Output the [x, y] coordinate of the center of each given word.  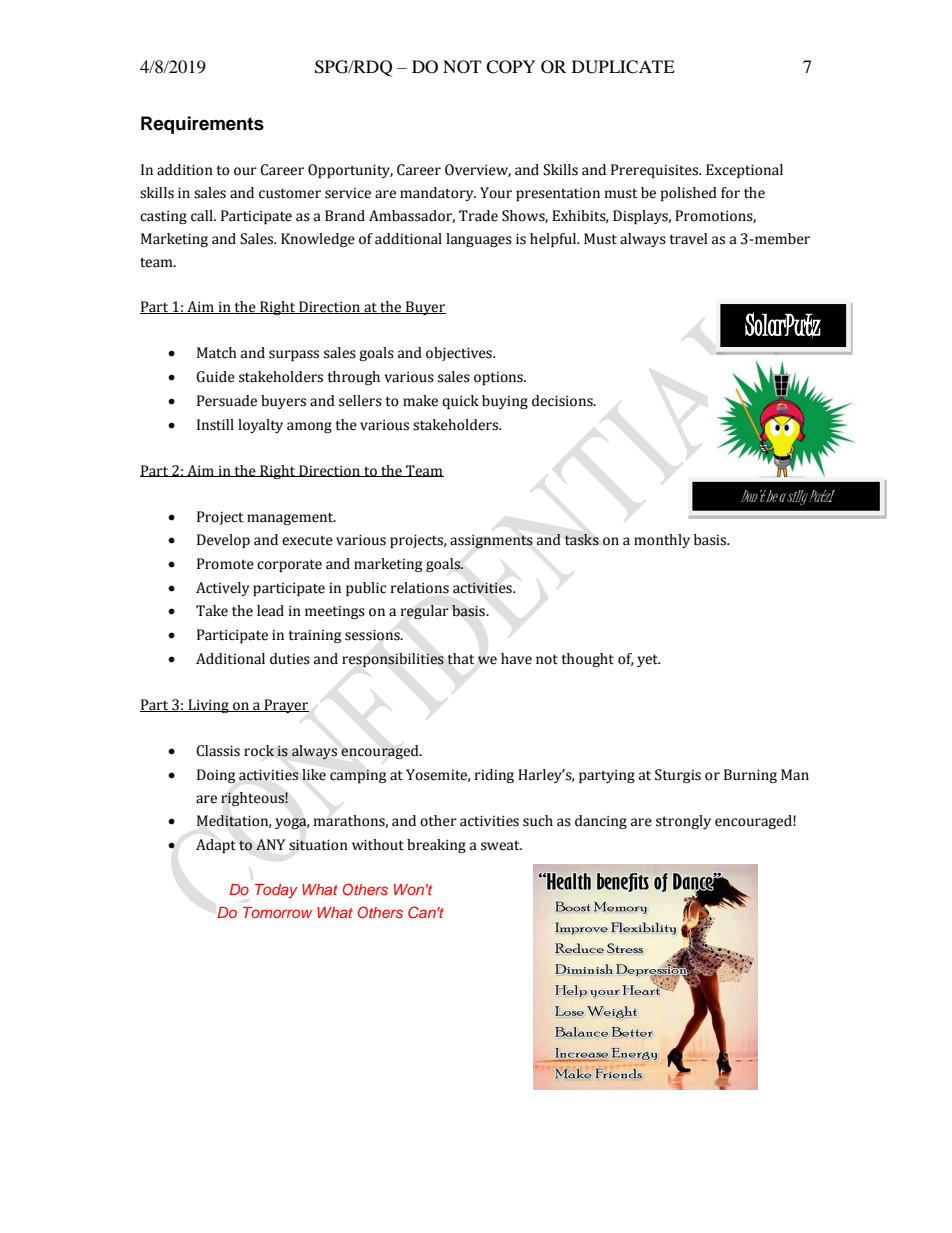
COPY [511, 67]
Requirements [202, 125]
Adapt [216, 846]
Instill [215, 425]
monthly [662, 541]
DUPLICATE [623, 67]
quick [460, 402]
